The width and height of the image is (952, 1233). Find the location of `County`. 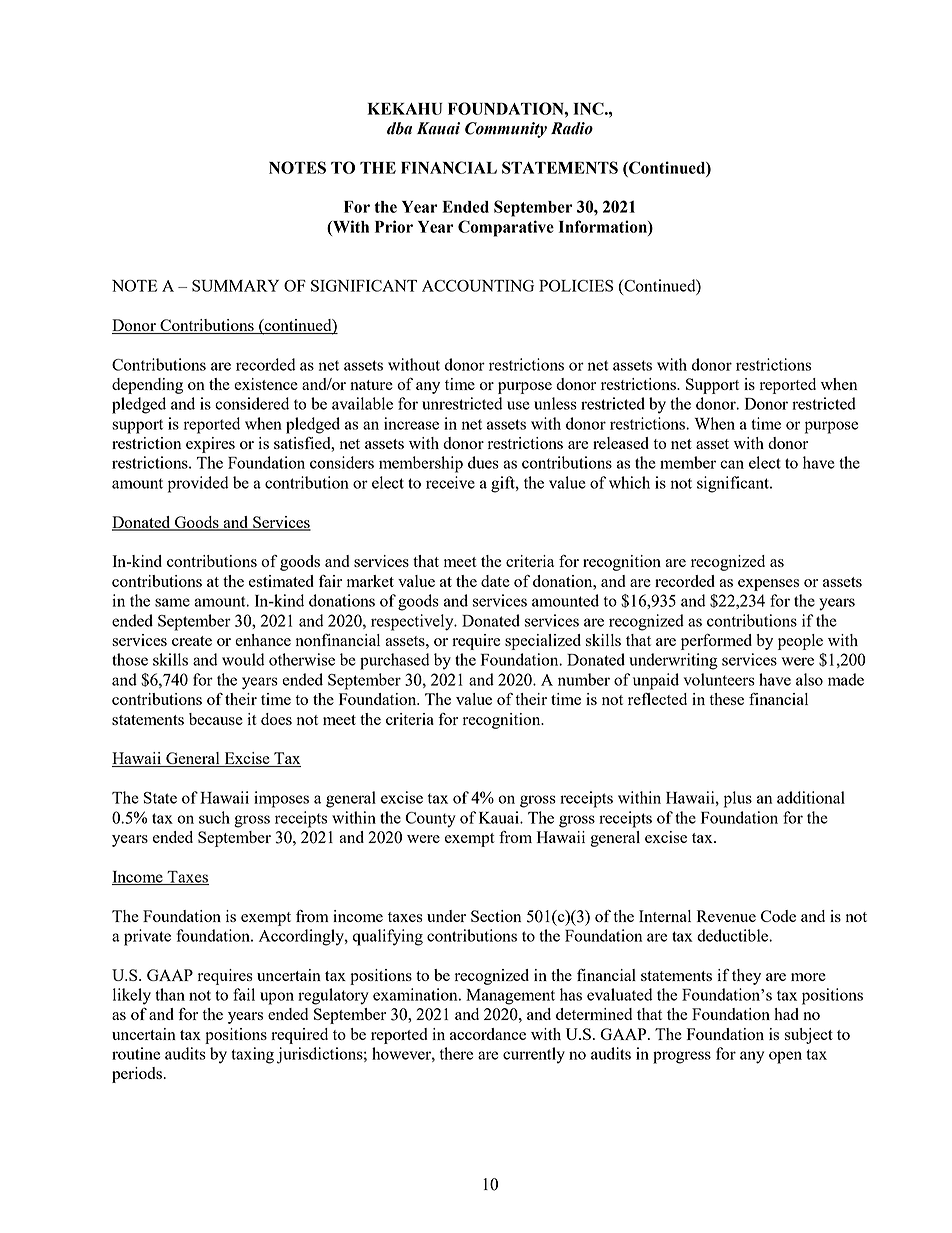

County is located at coordinates (430, 820).
